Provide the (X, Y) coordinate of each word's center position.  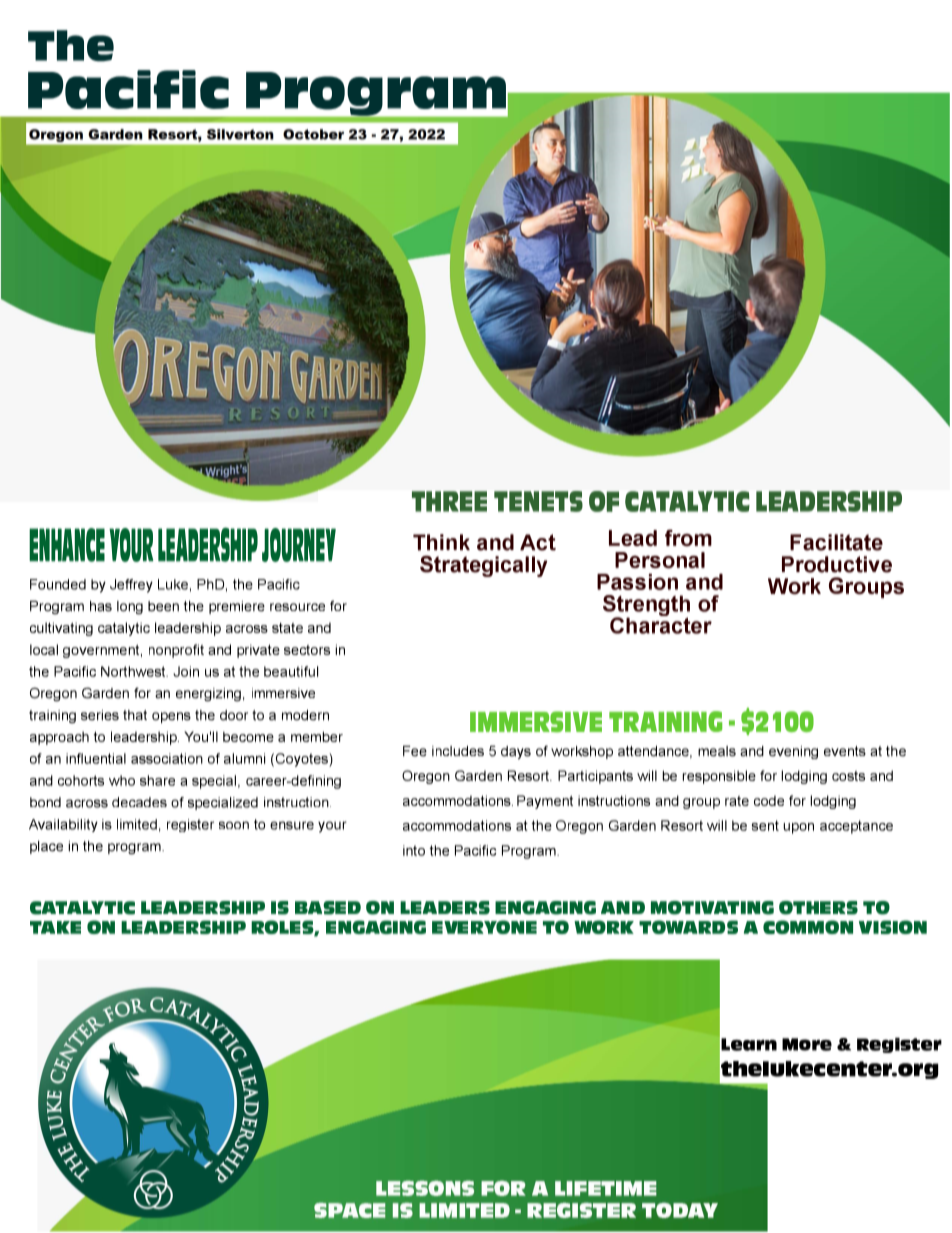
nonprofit (176, 651)
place (46, 847)
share (157, 780)
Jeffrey (131, 586)
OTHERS (818, 908)
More (807, 1044)
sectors (307, 650)
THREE (449, 501)
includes (458, 751)
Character (661, 624)
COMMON (808, 927)
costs (848, 776)
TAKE (55, 927)
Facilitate (836, 542)
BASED (328, 908)
